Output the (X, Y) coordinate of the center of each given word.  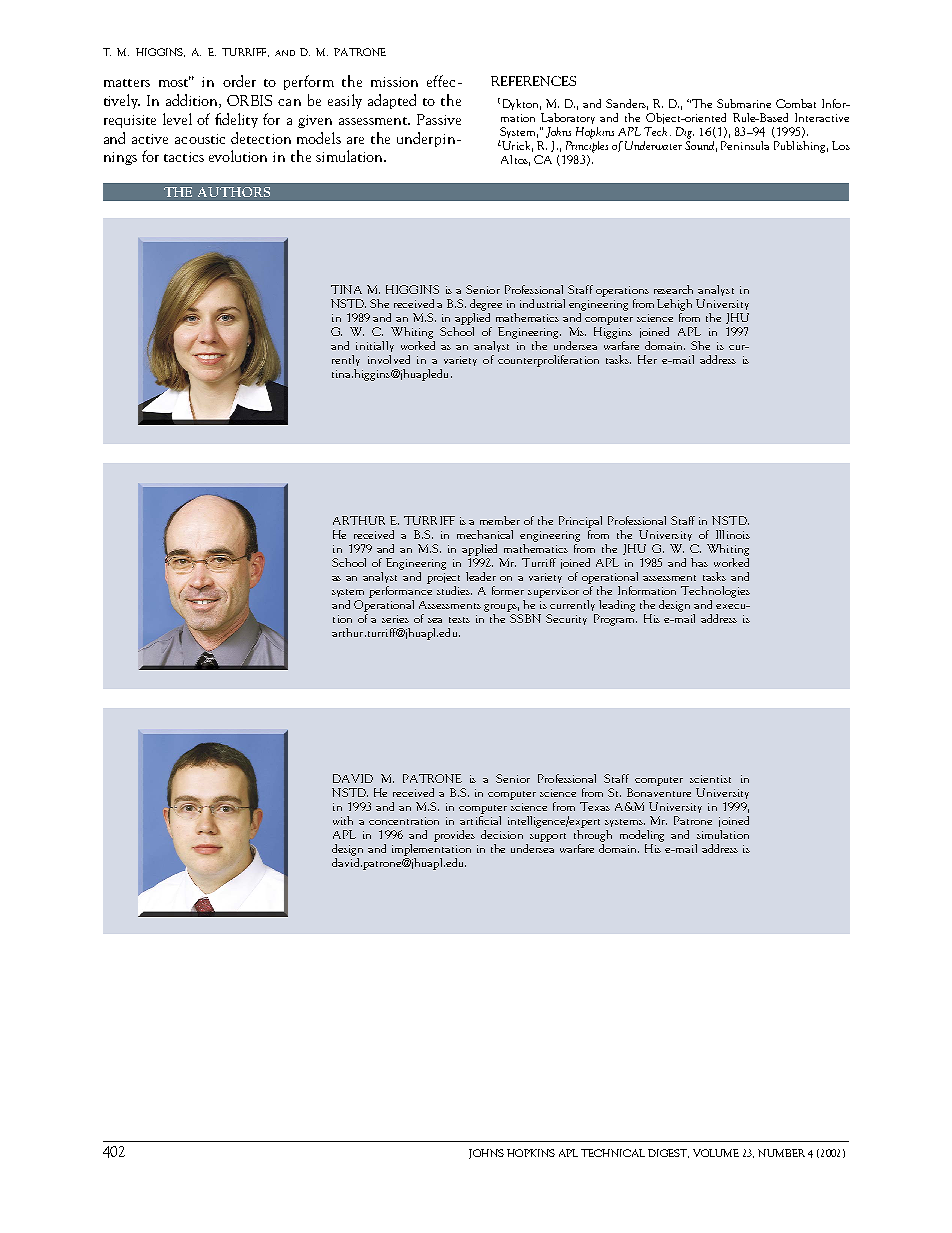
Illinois (733, 534)
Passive (439, 119)
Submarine (744, 103)
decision (502, 834)
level (177, 119)
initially (375, 346)
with (343, 820)
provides (454, 836)
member (500, 520)
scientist (710, 779)
